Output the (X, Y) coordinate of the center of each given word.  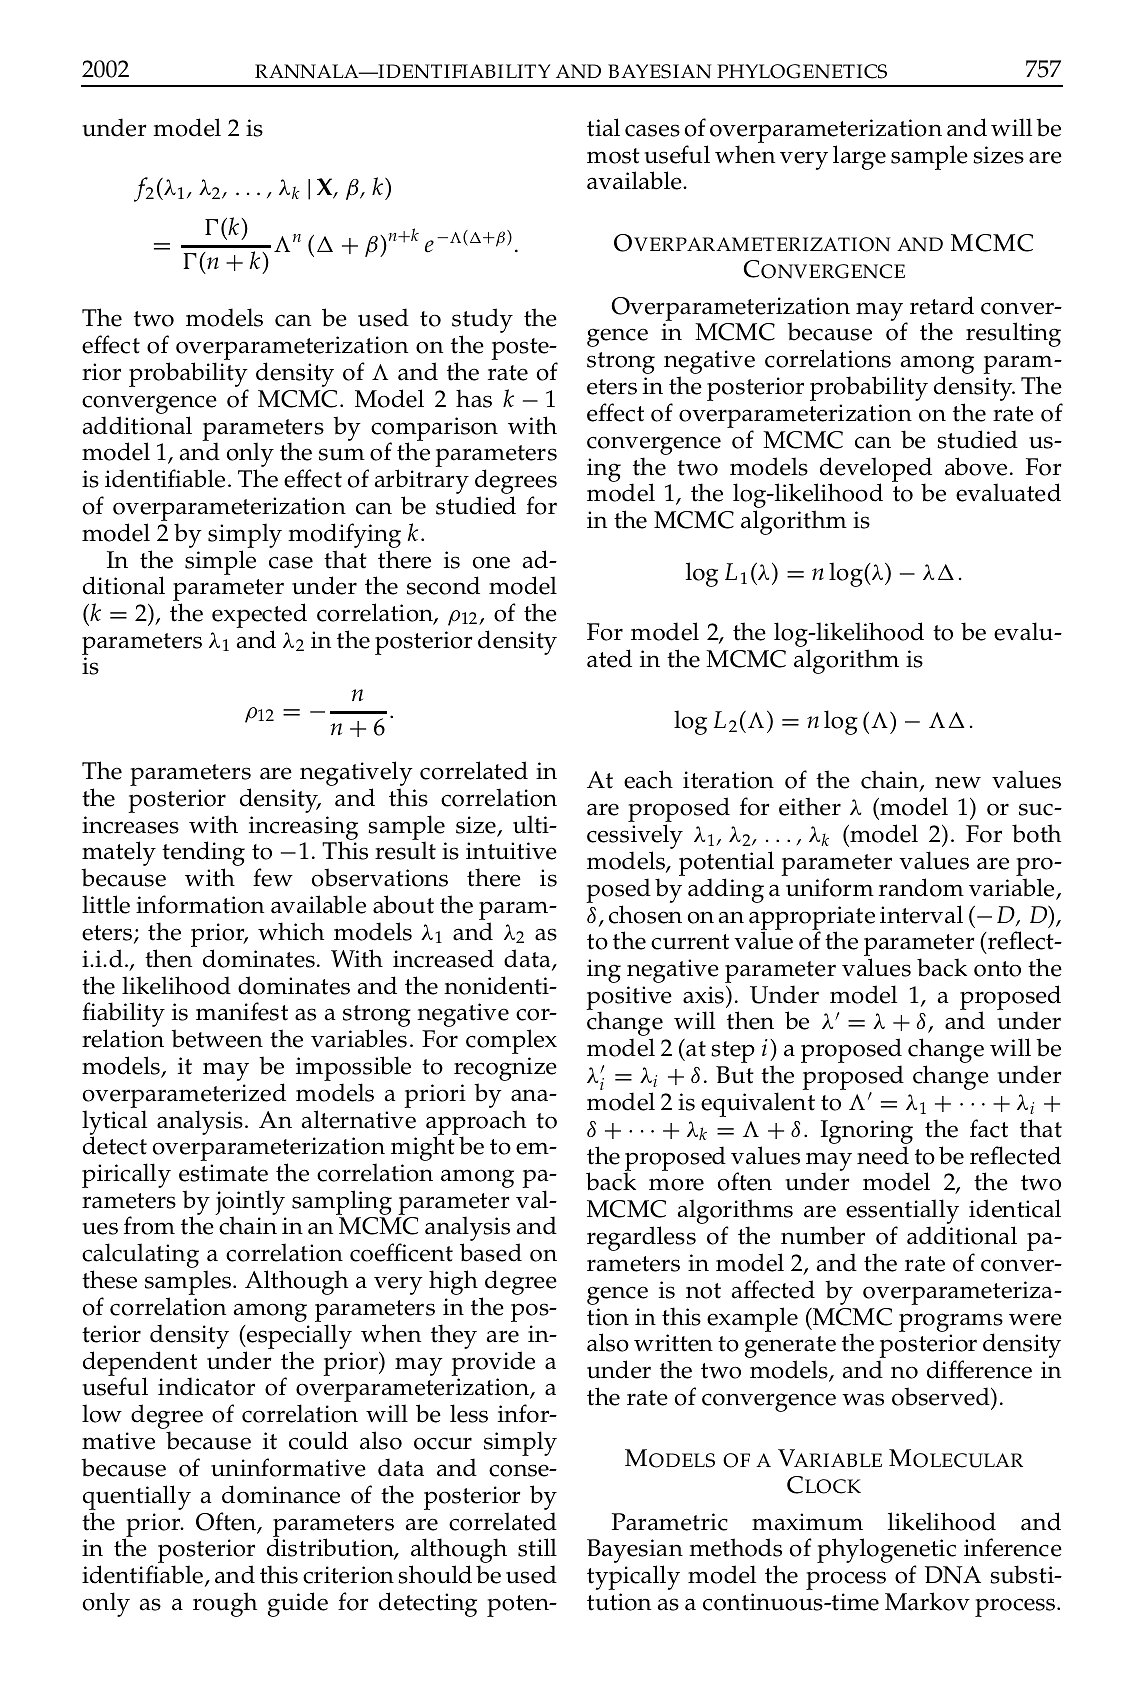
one (491, 562)
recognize (505, 1069)
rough (225, 1604)
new (958, 782)
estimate (223, 1173)
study (482, 322)
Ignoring (867, 1133)
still (537, 1547)
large (859, 157)
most (613, 156)
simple (220, 562)
